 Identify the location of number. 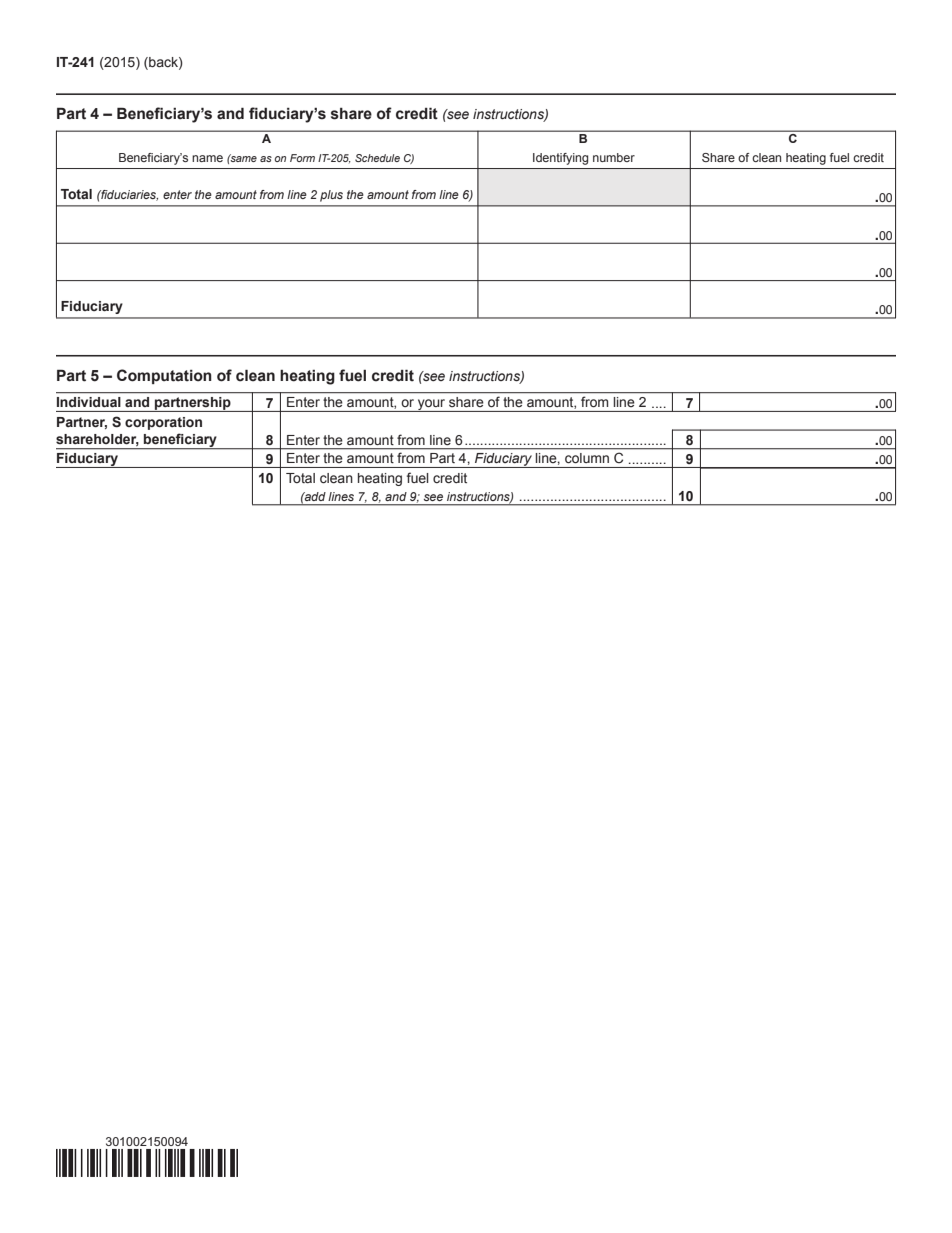
(614, 157).
